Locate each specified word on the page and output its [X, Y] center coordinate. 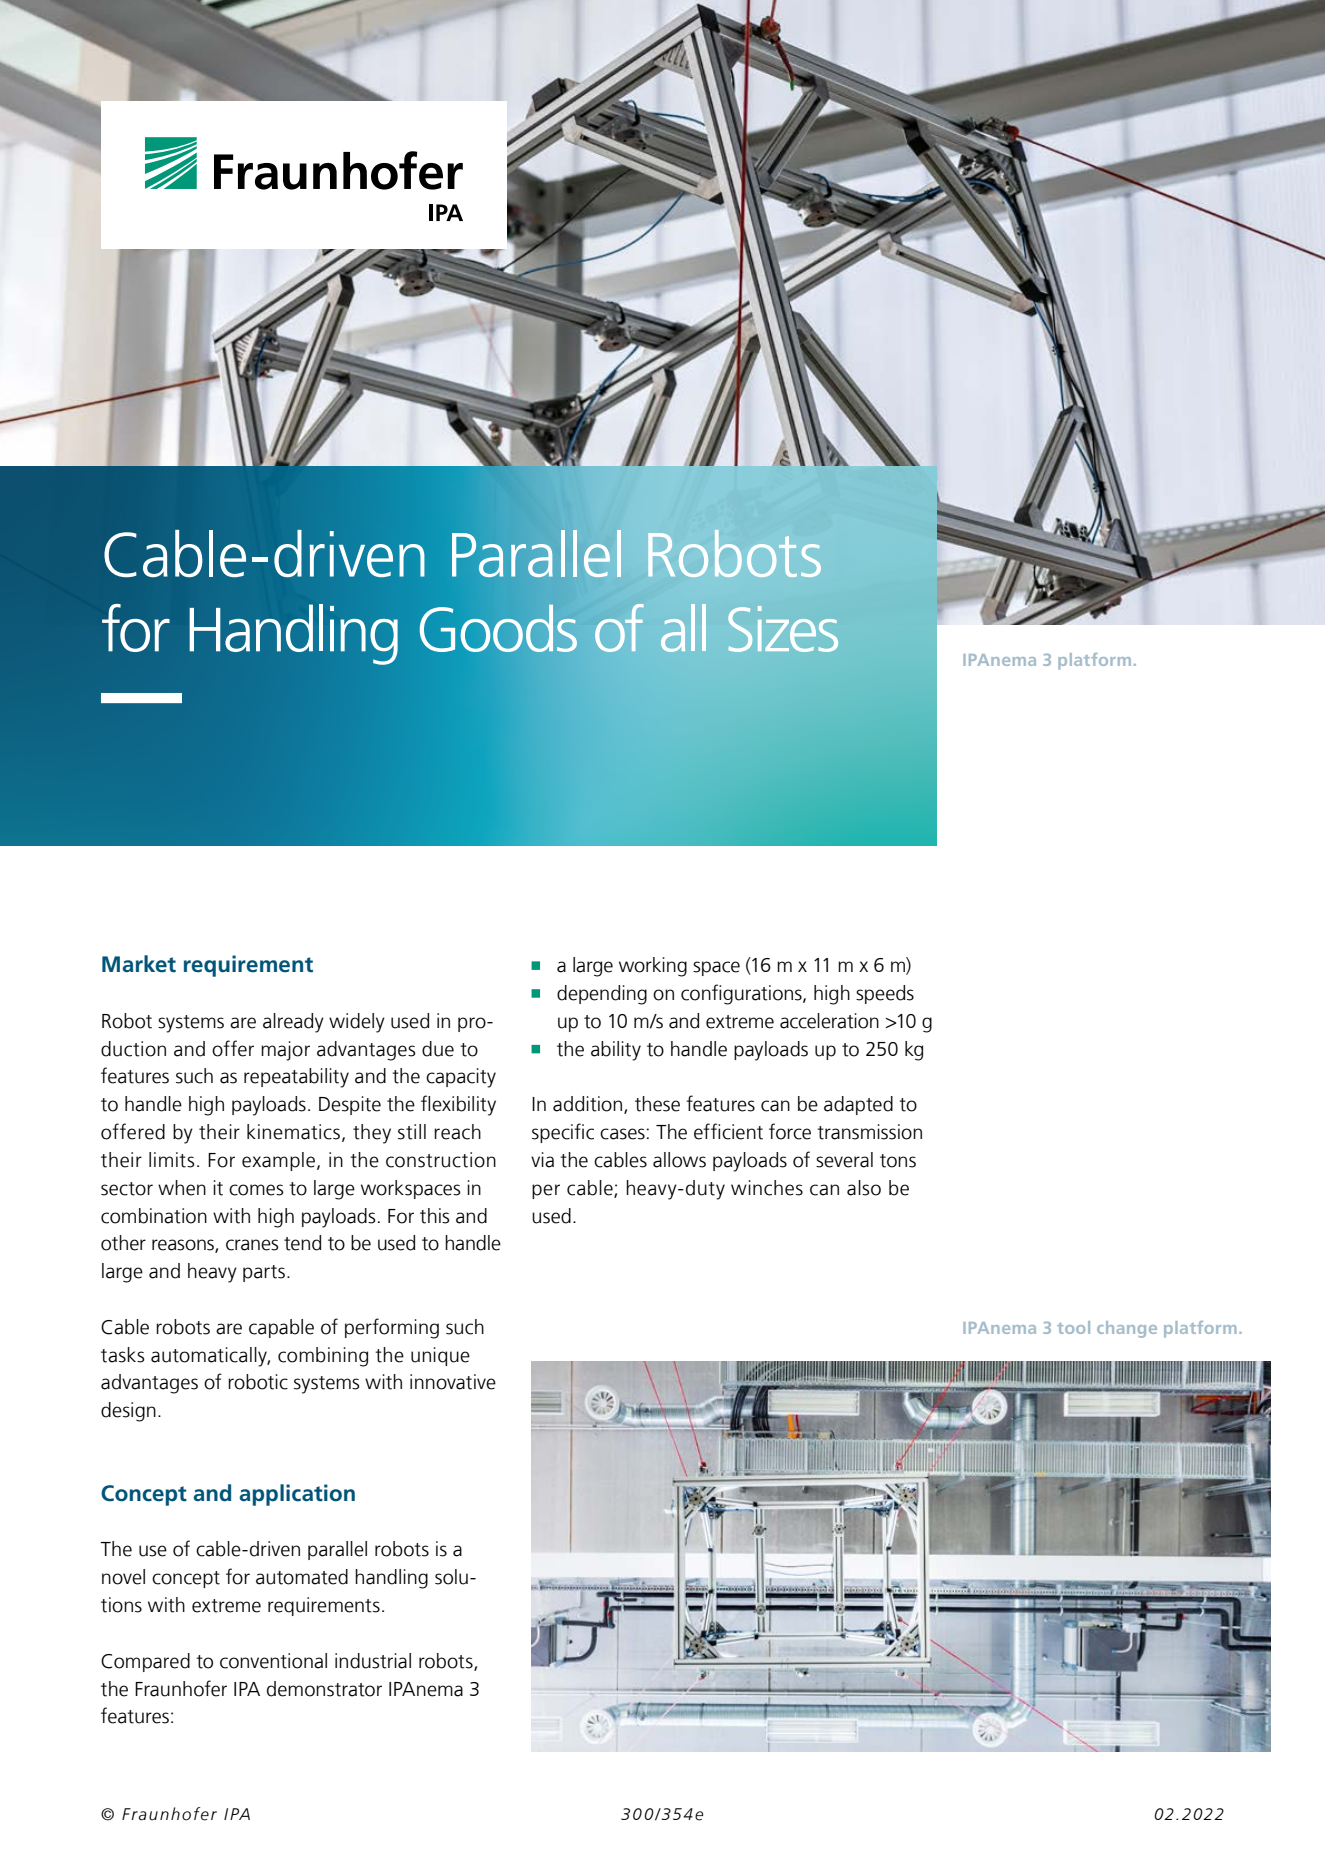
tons [898, 1161]
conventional [273, 1661]
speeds [885, 994]
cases [622, 1134]
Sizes [783, 629]
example [280, 1161]
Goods [498, 628]
